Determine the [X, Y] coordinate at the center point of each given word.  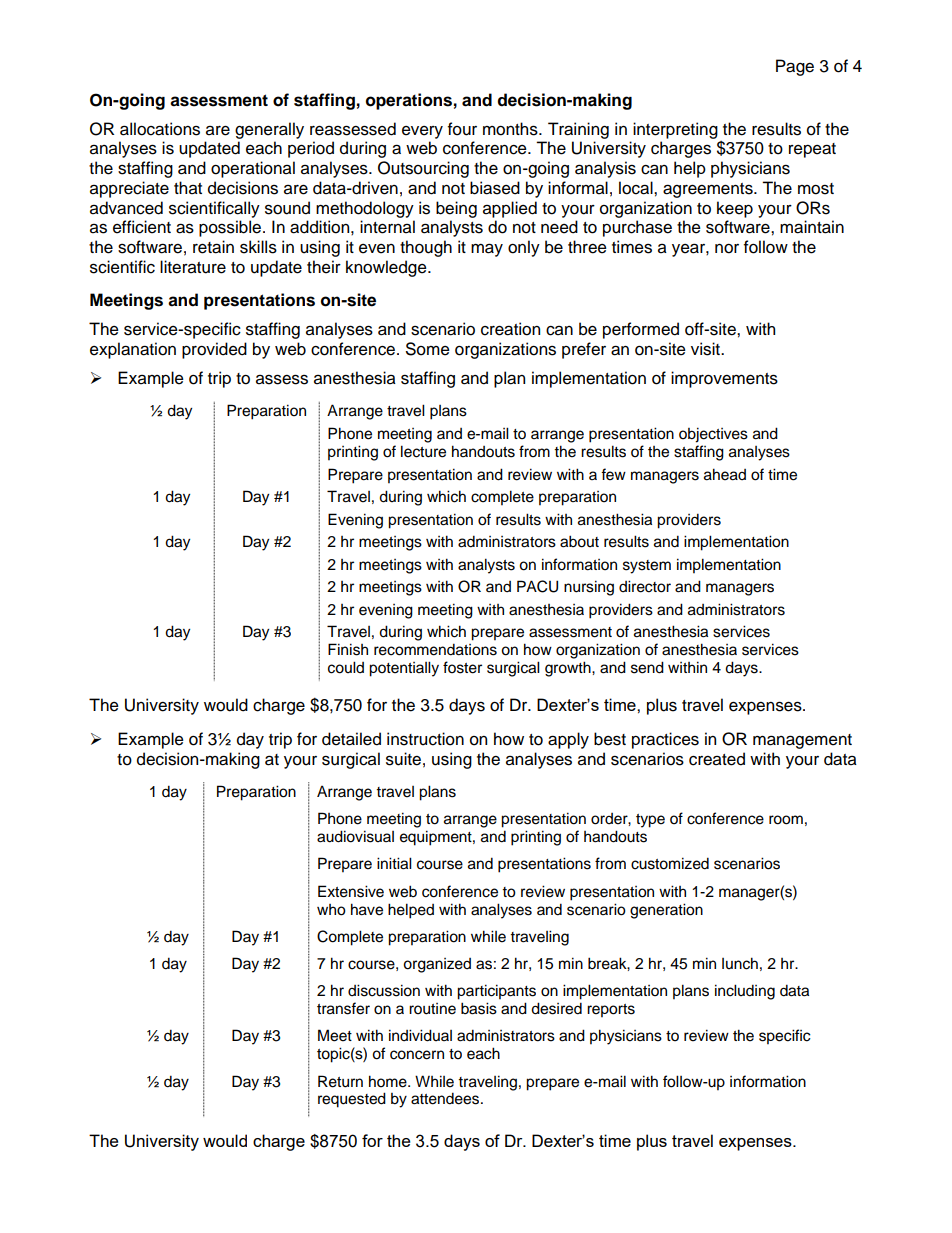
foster [462, 667]
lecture [423, 451]
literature [193, 267]
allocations [160, 129]
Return [340, 1081]
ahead [725, 474]
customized [670, 863]
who [331, 910]
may [487, 250]
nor [727, 249]
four [462, 129]
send [647, 667]
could [346, 667]
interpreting [675, 130]
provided [214, 350]
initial [394, 863]
